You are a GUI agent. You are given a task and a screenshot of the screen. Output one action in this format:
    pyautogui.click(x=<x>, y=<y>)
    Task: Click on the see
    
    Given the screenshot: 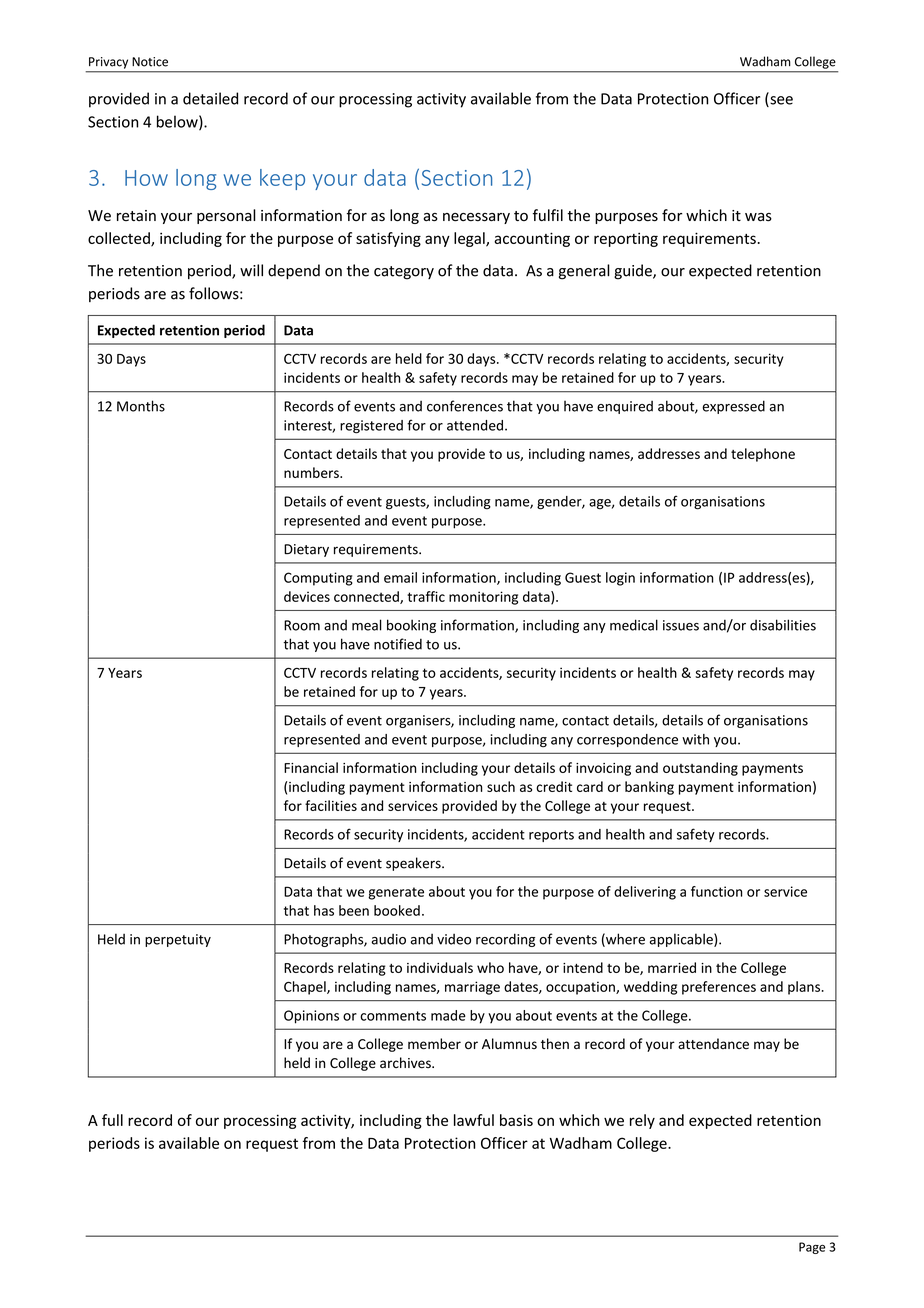 What is the action you would take?
    pyautogui.click(x=780, y=101)
